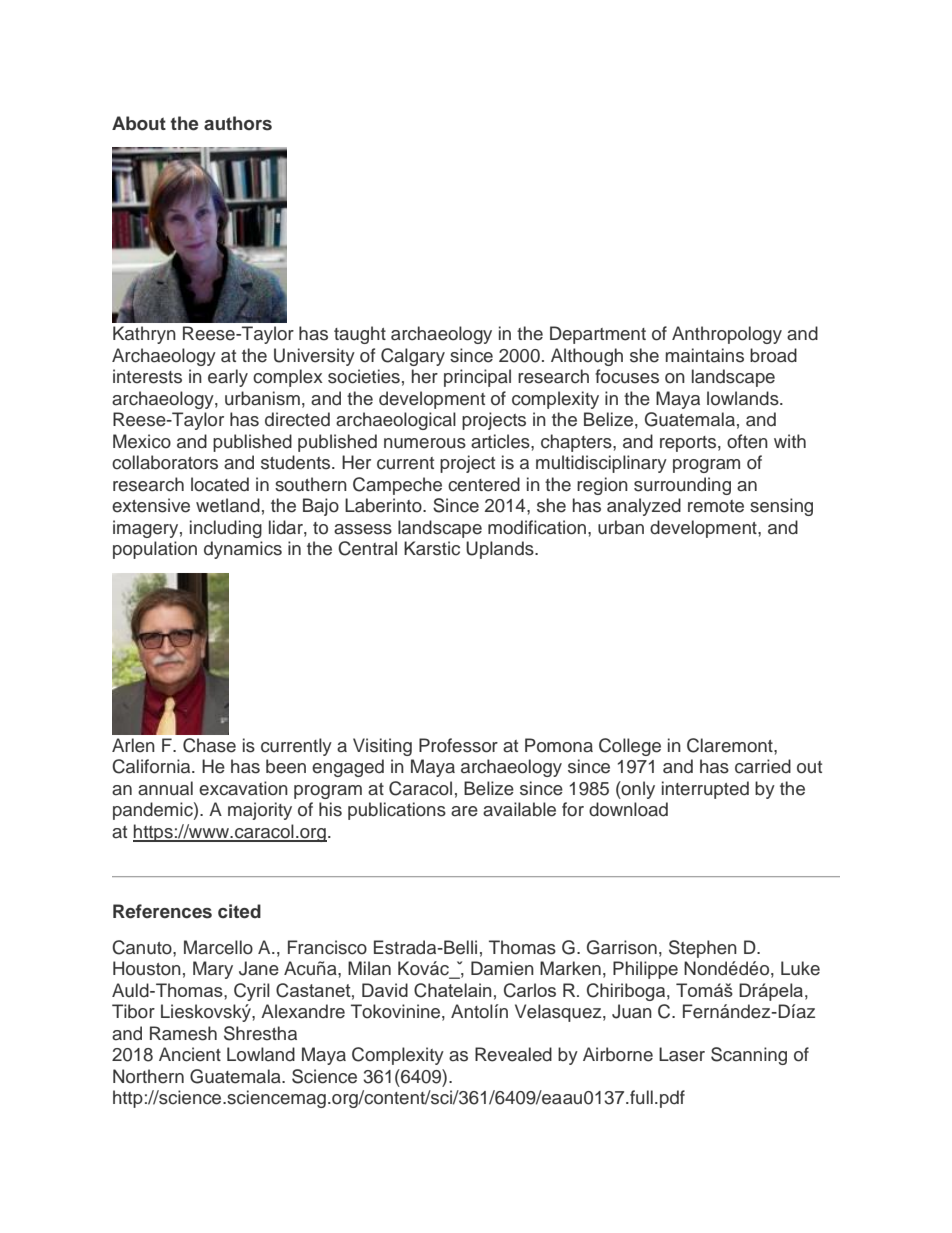  What do you see at coordinates (716, 506) in the screenshot?
I see `remote` at bounding box center [716, 506].
